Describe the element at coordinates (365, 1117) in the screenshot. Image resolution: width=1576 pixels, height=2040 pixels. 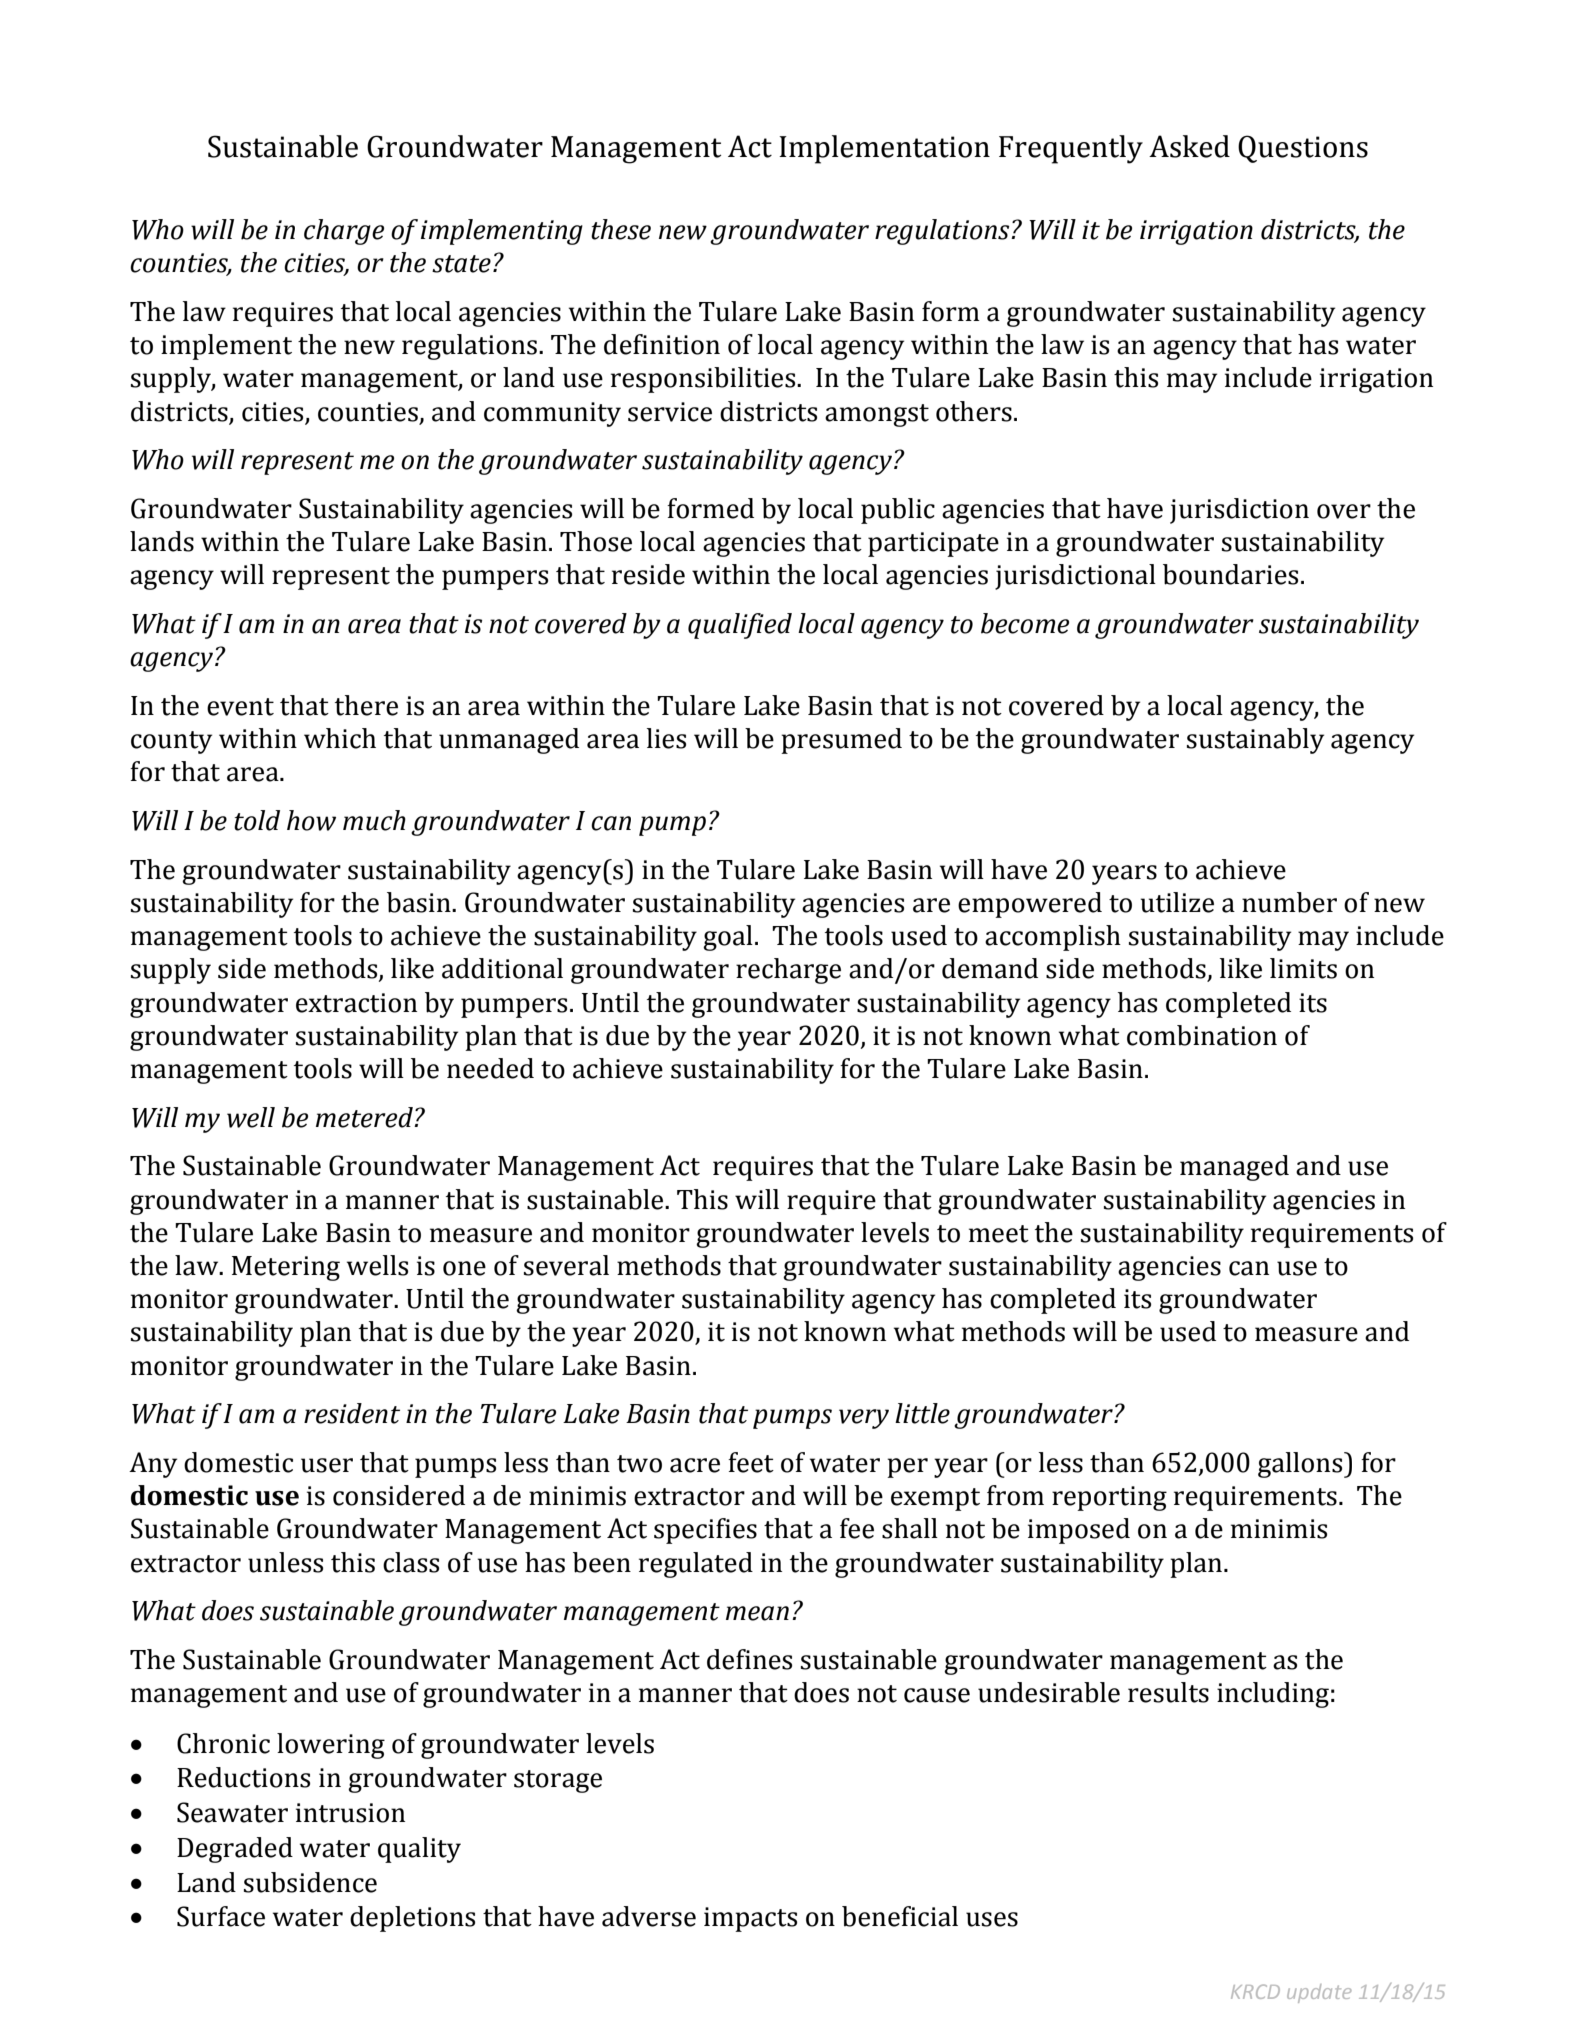
I see `metered` at that location.
